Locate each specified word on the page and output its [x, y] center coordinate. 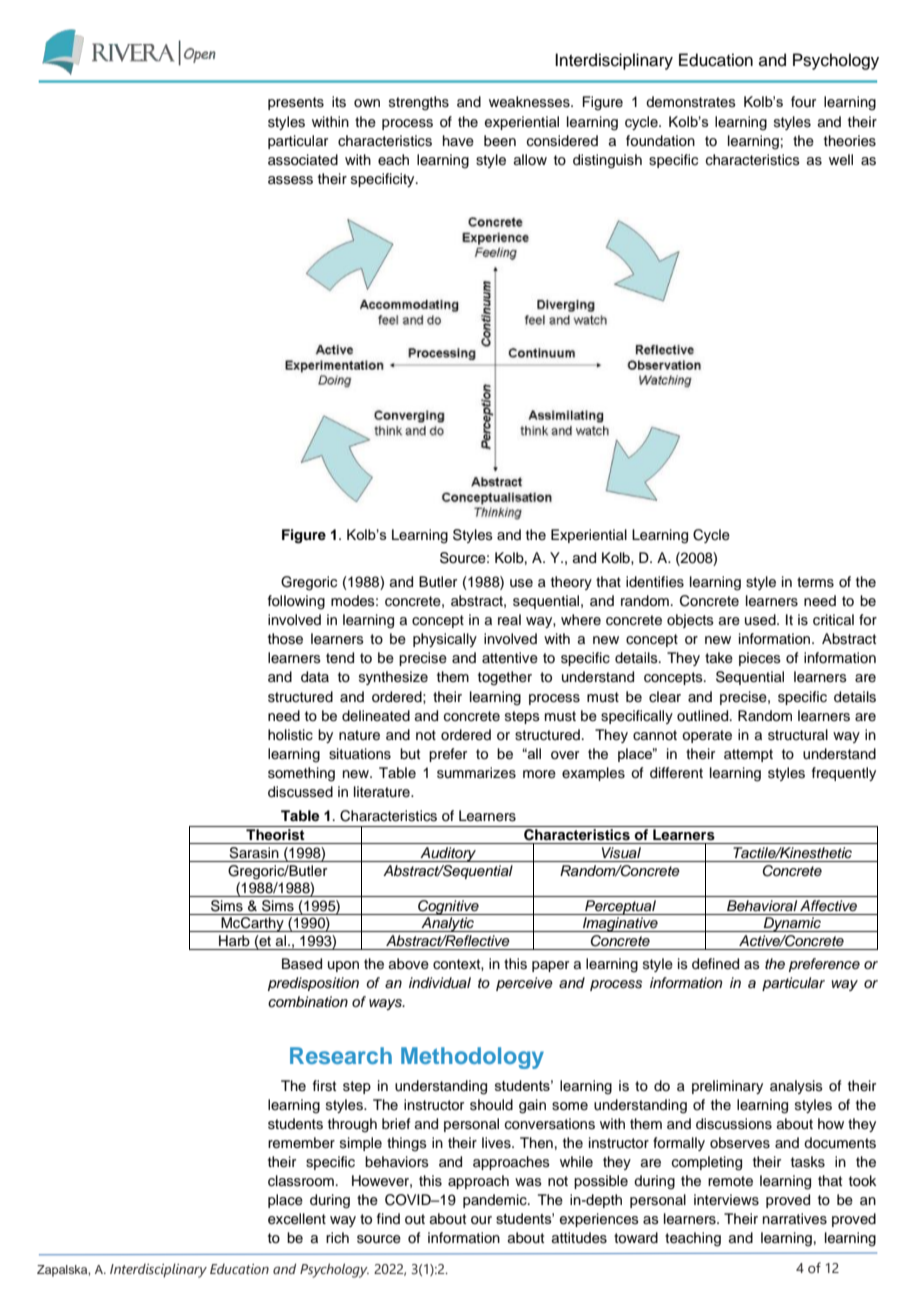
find [388, 1218]
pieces [760, 659]
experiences [599, 1220]
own [367, 103]
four [803, 101]
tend [340, 658]
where [581, 619]
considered [562, 141]
